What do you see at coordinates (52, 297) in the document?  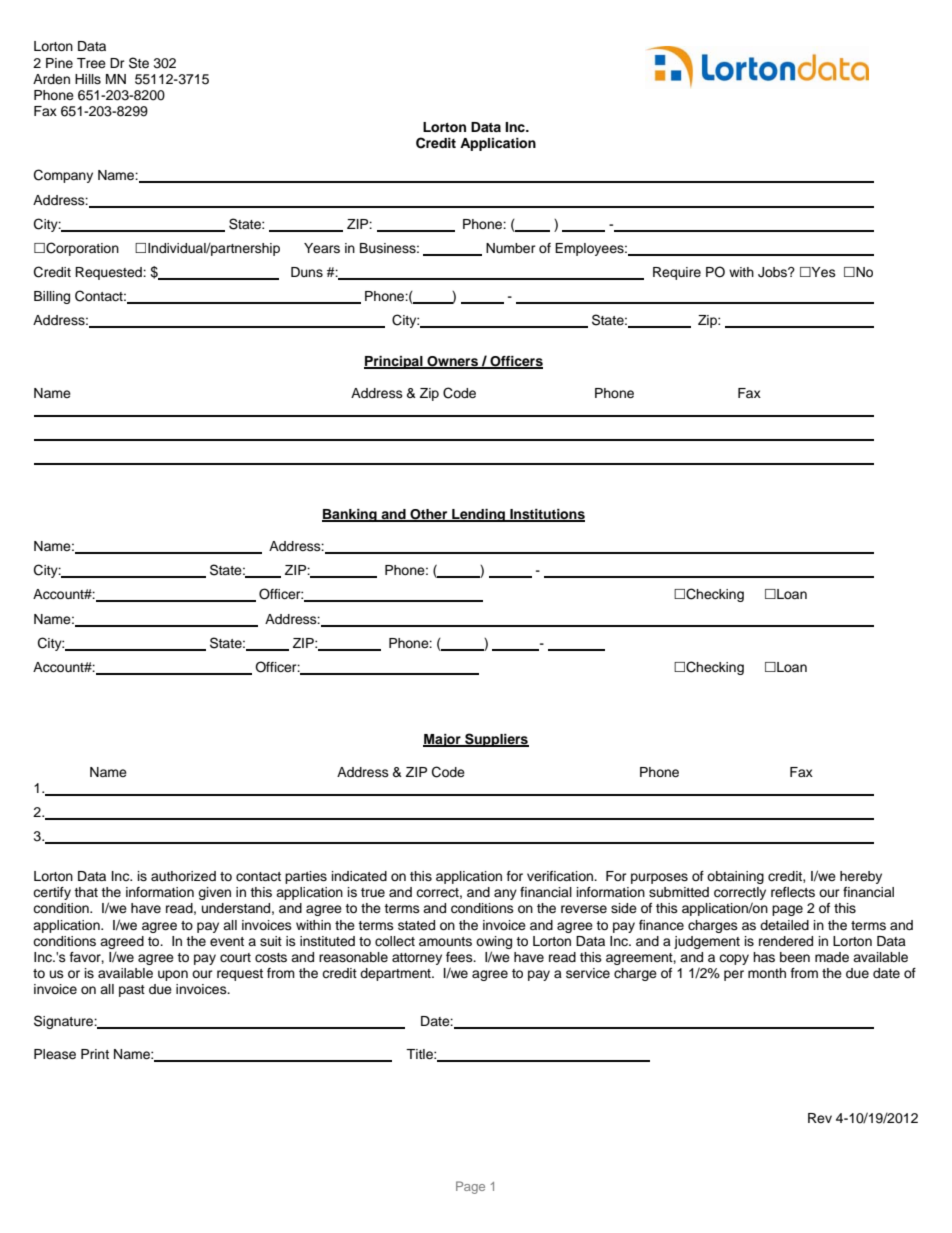 I see `Billing` at bounding box center [52, 297].
